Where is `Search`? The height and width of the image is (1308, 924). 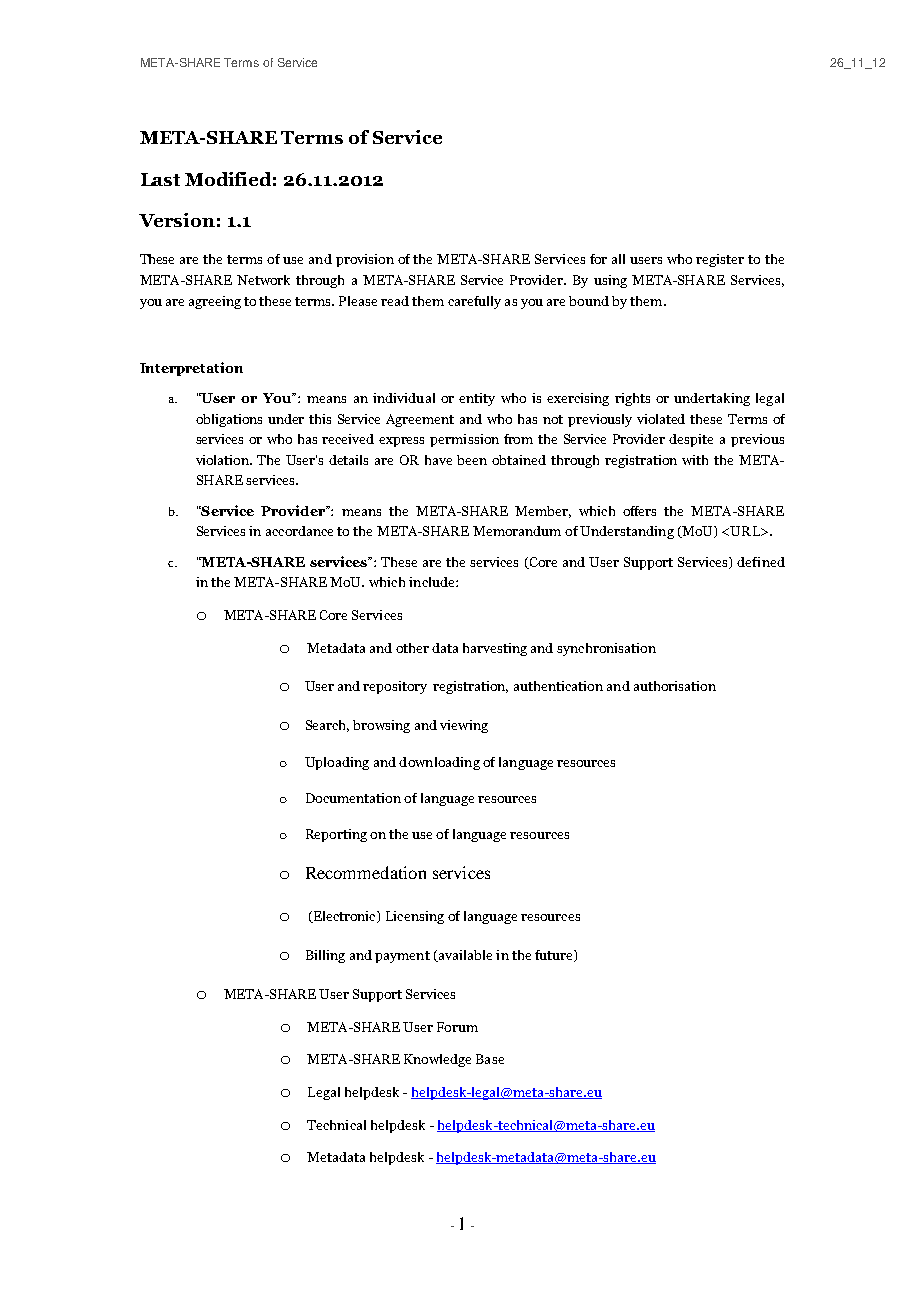
Search is located at coordinates (327, 726).
